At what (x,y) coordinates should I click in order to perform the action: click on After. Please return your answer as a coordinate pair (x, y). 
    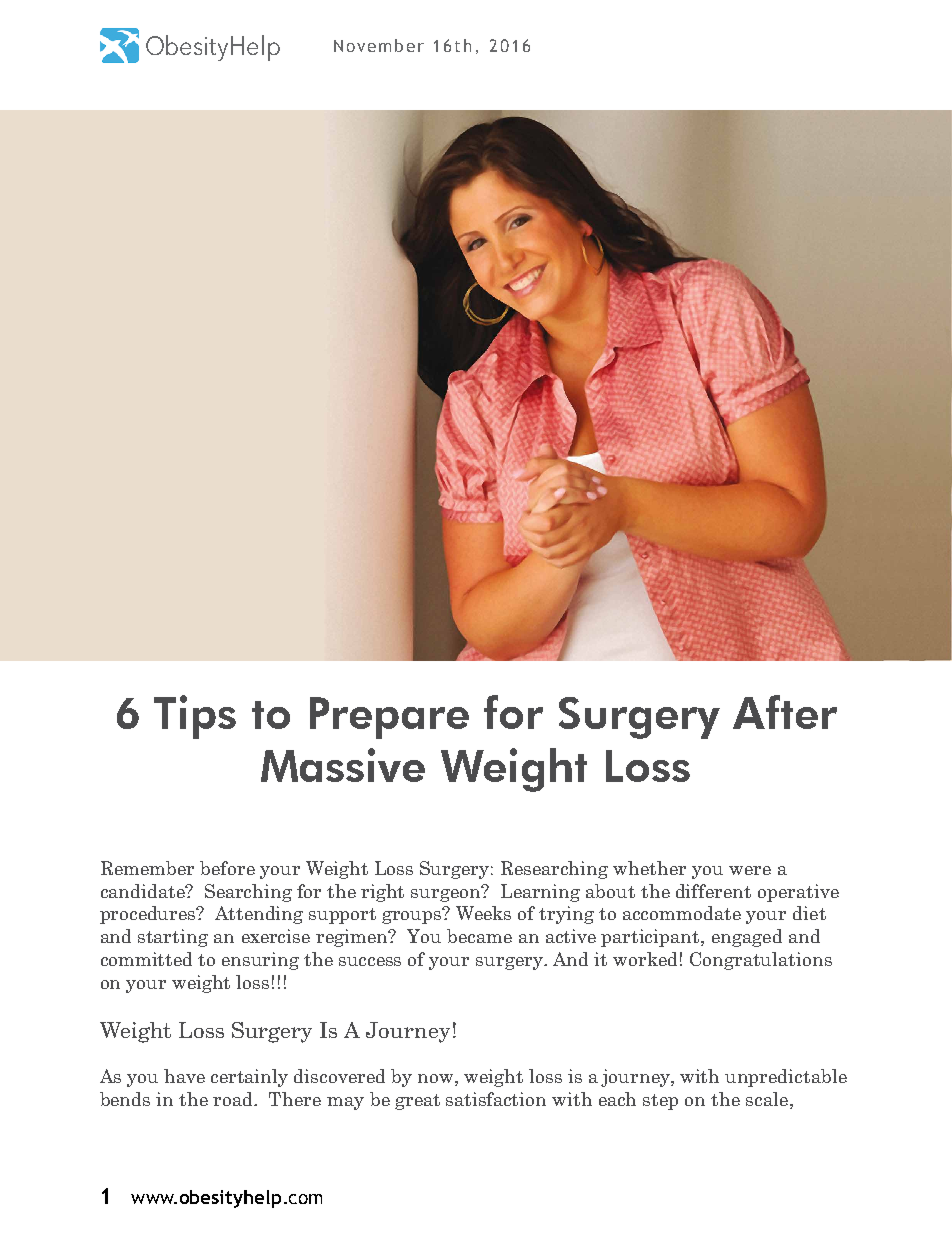
    Looking at the image, I should click on (785, 712).
